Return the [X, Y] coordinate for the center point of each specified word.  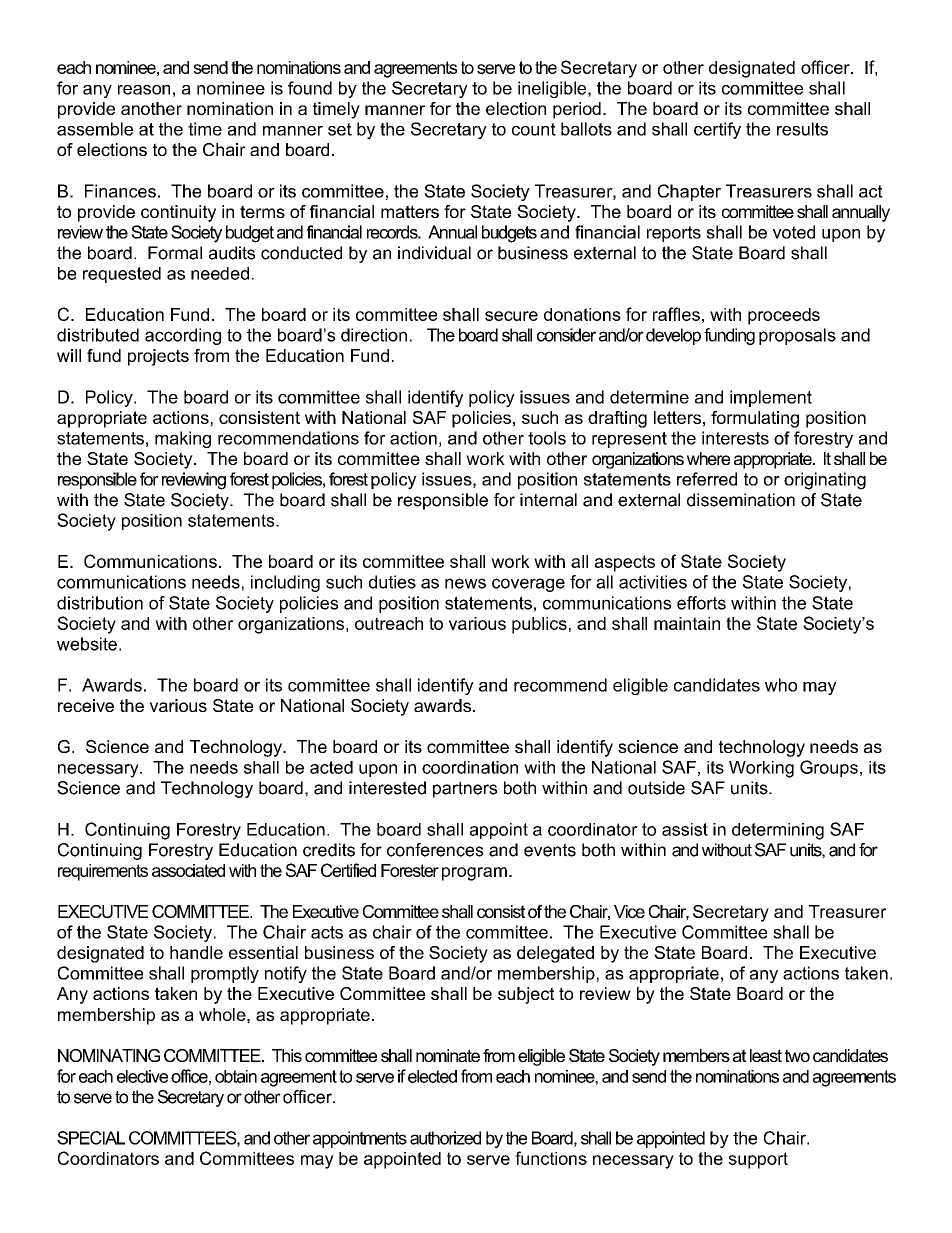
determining [778, 831]
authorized [445, 1138]
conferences [435, 850]
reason [144, 90]
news [465, 583]
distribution [100, 603]
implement [771, 398]
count [534, 129]
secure [511, 316]
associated [188, 870]
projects [158, 357]
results [802, 129]
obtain [236, 1076]
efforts [701, 603]
